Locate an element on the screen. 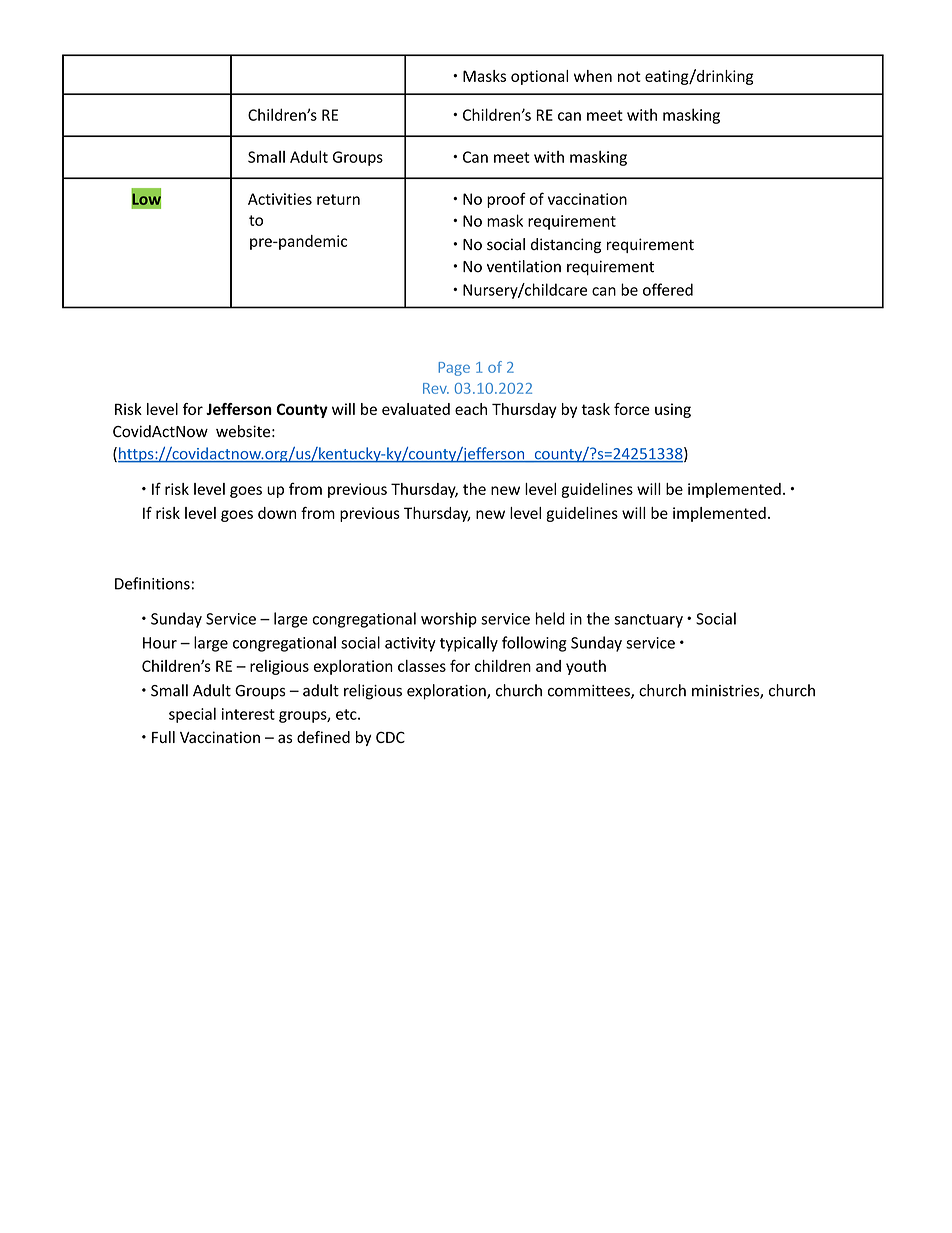  task is located at coordinates (595, 409).
